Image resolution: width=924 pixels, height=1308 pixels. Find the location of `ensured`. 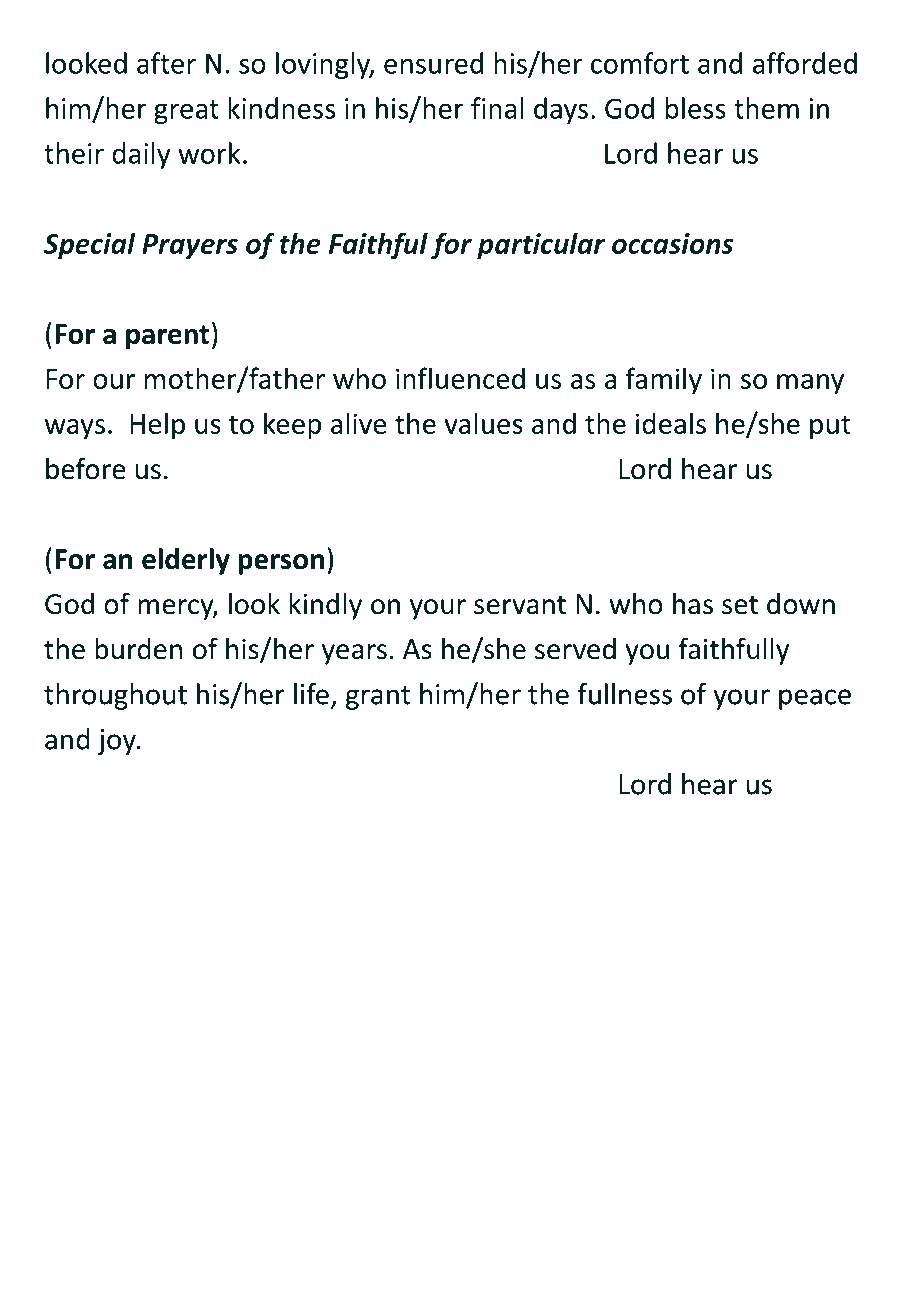

ensured is located at coordinates (433, 63).
